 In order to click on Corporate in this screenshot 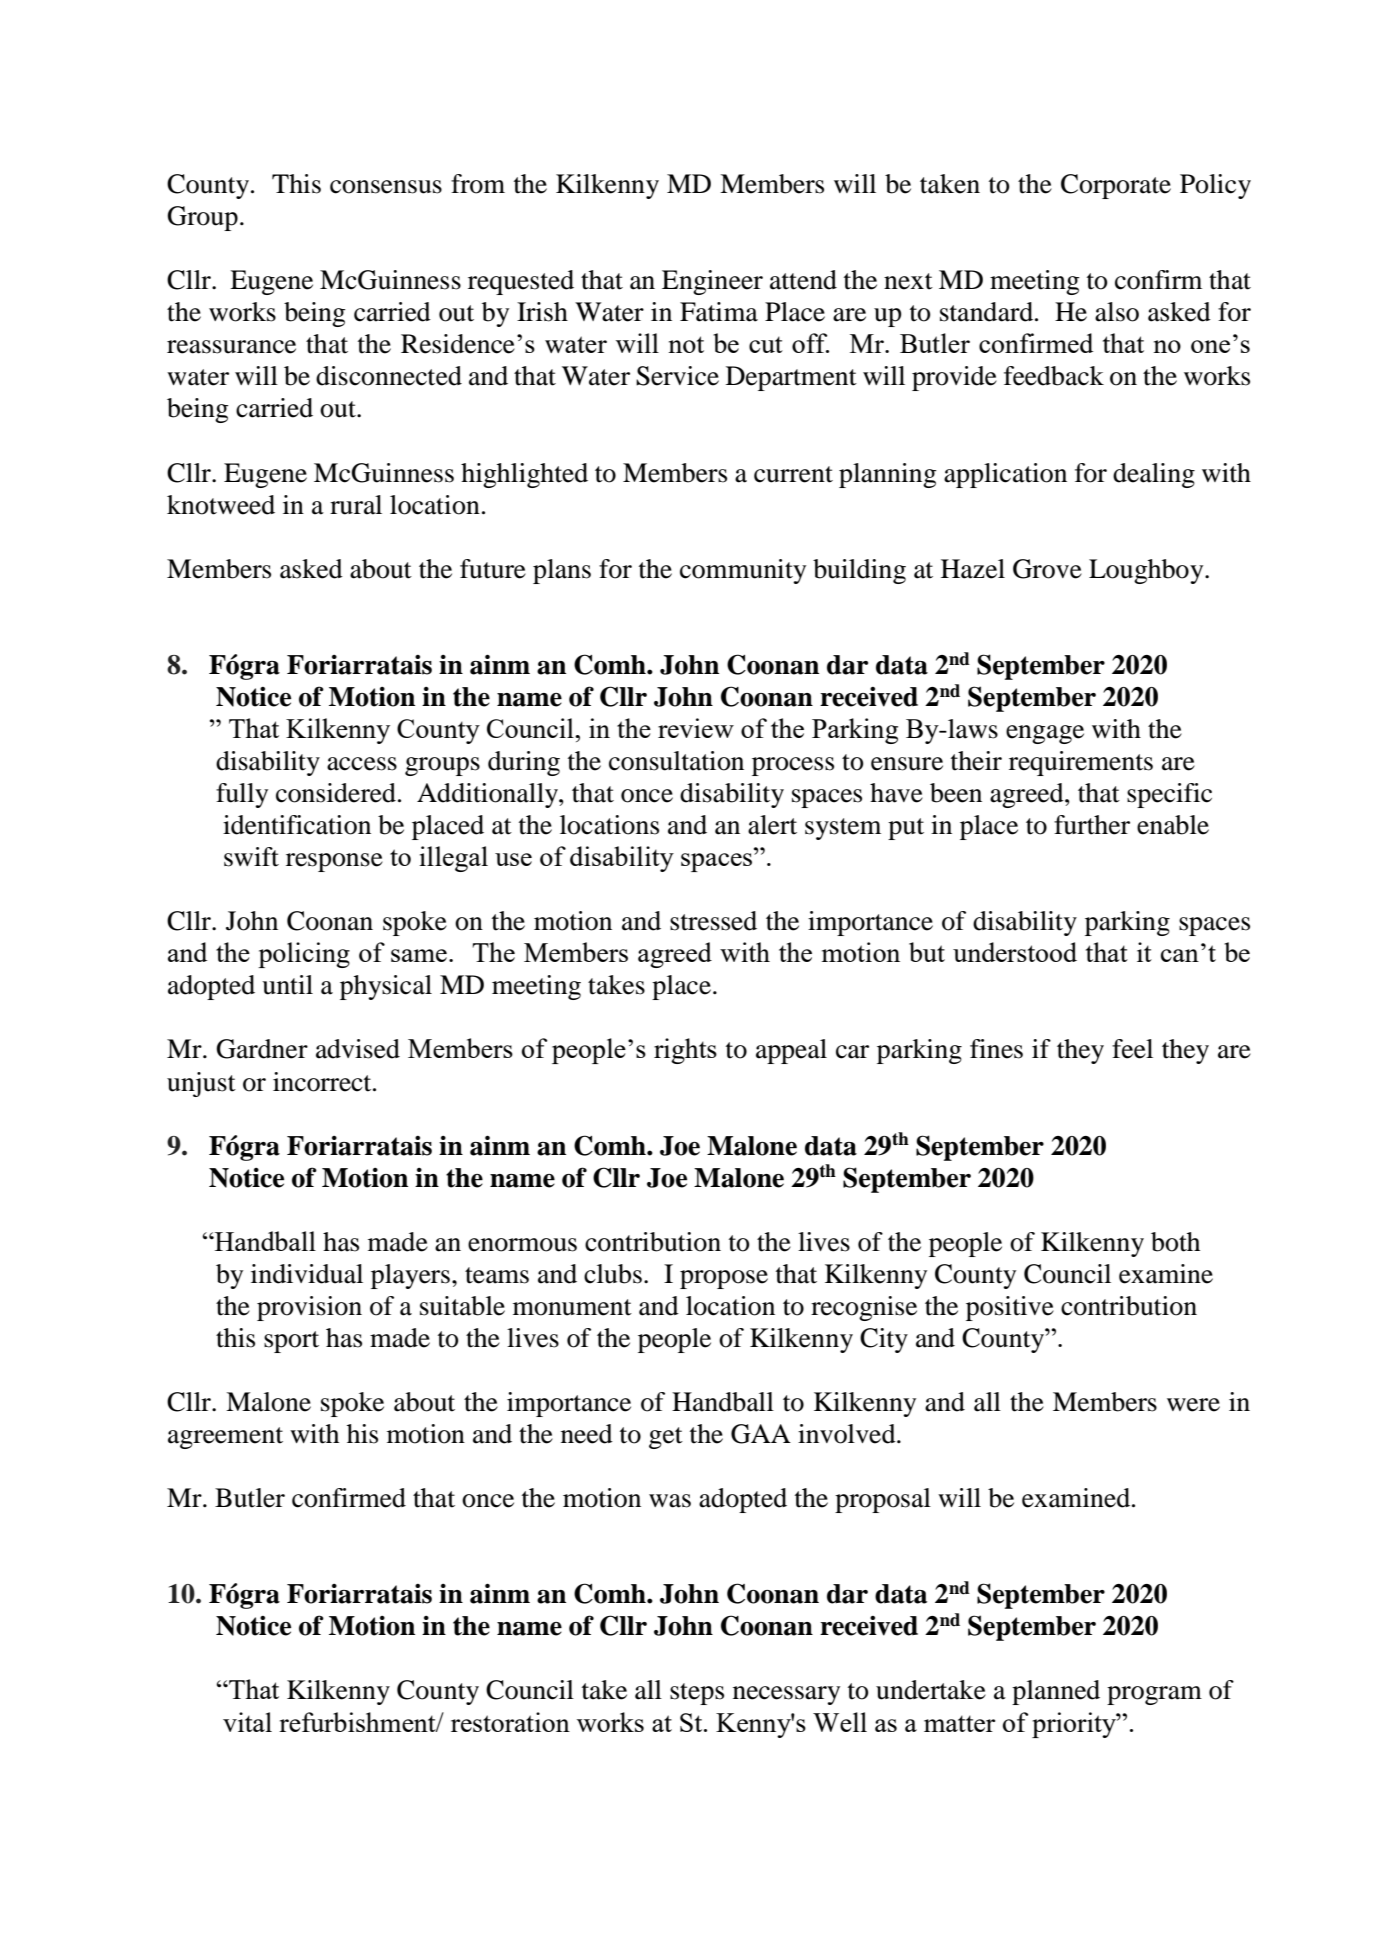, I will do `click(1116, 186)`.
